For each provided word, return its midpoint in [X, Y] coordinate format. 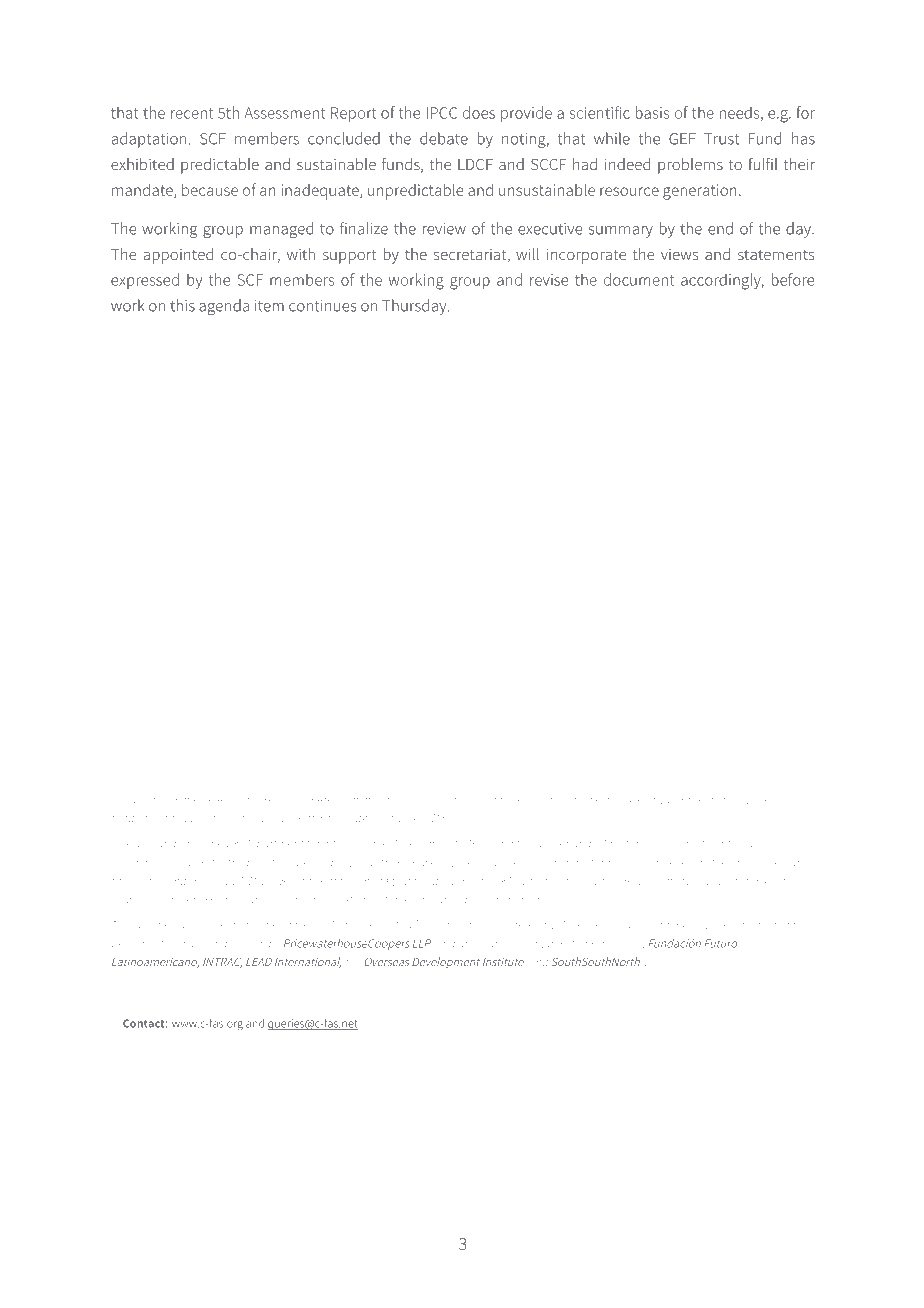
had [585, 164]
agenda [224, 307]
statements [776, 255]
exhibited [142, 164]
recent [192, 113]
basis [652, 112]
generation [700, 192]
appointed [178, 256]
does [479, 112]
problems [690, 166]
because [210, 189]
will [527, 254]
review [444, 229]
